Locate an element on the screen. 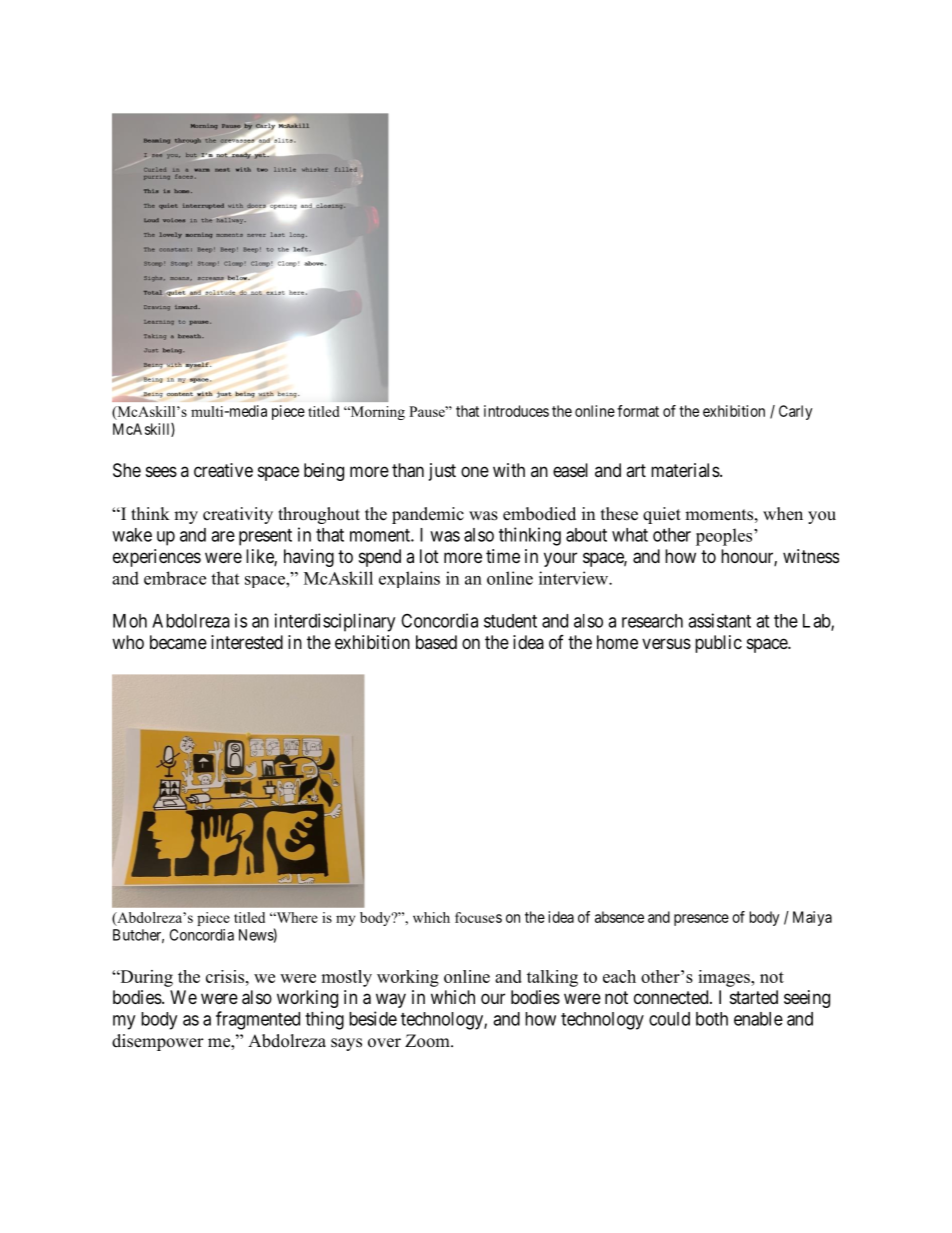  fragmented is located at coordinates (258, 1020).
